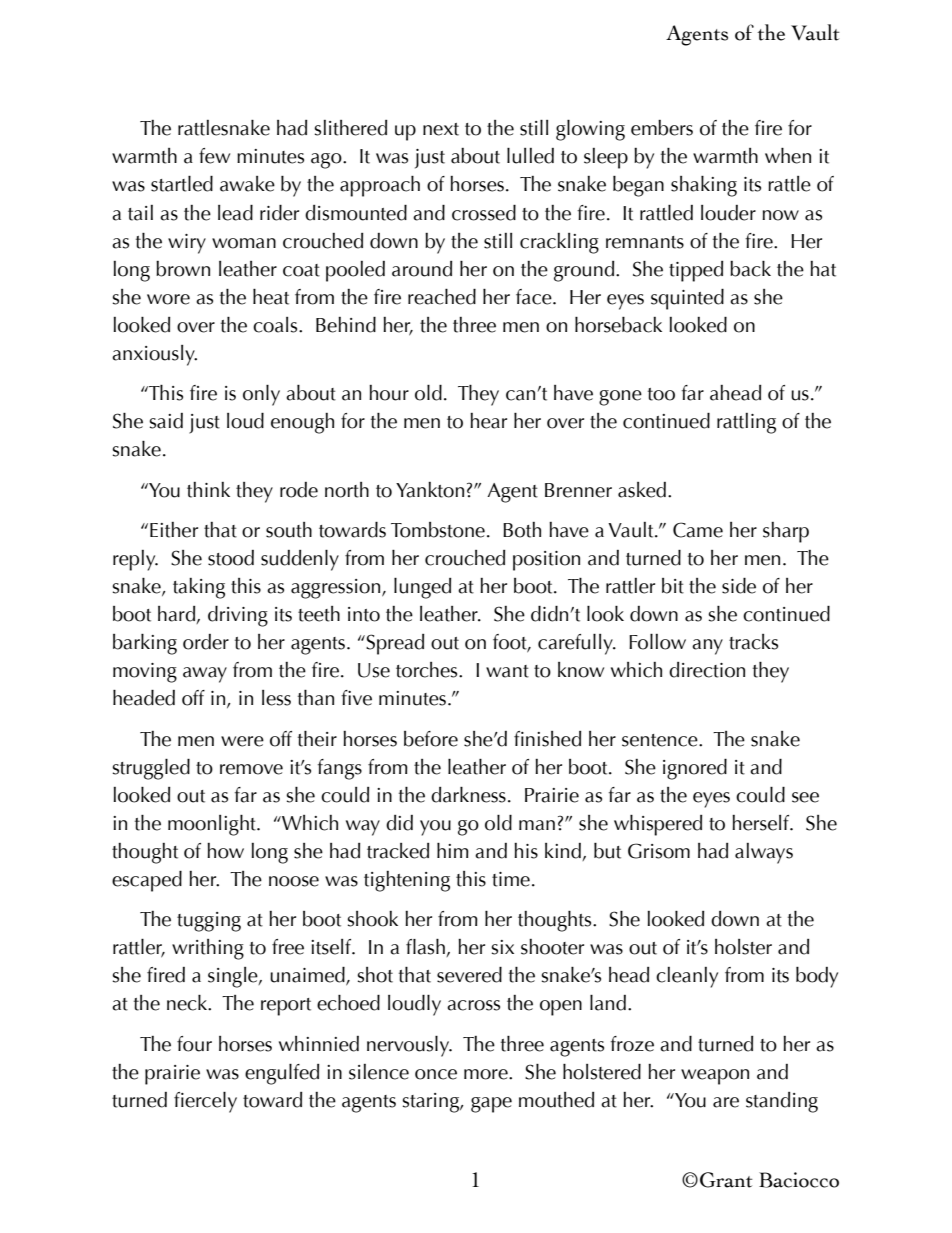 Image resolution: width=952 pixels, height=1233 pixels. Describe the element at coordinates (205, 1102) in the image. I see `fiercely` at that location.
